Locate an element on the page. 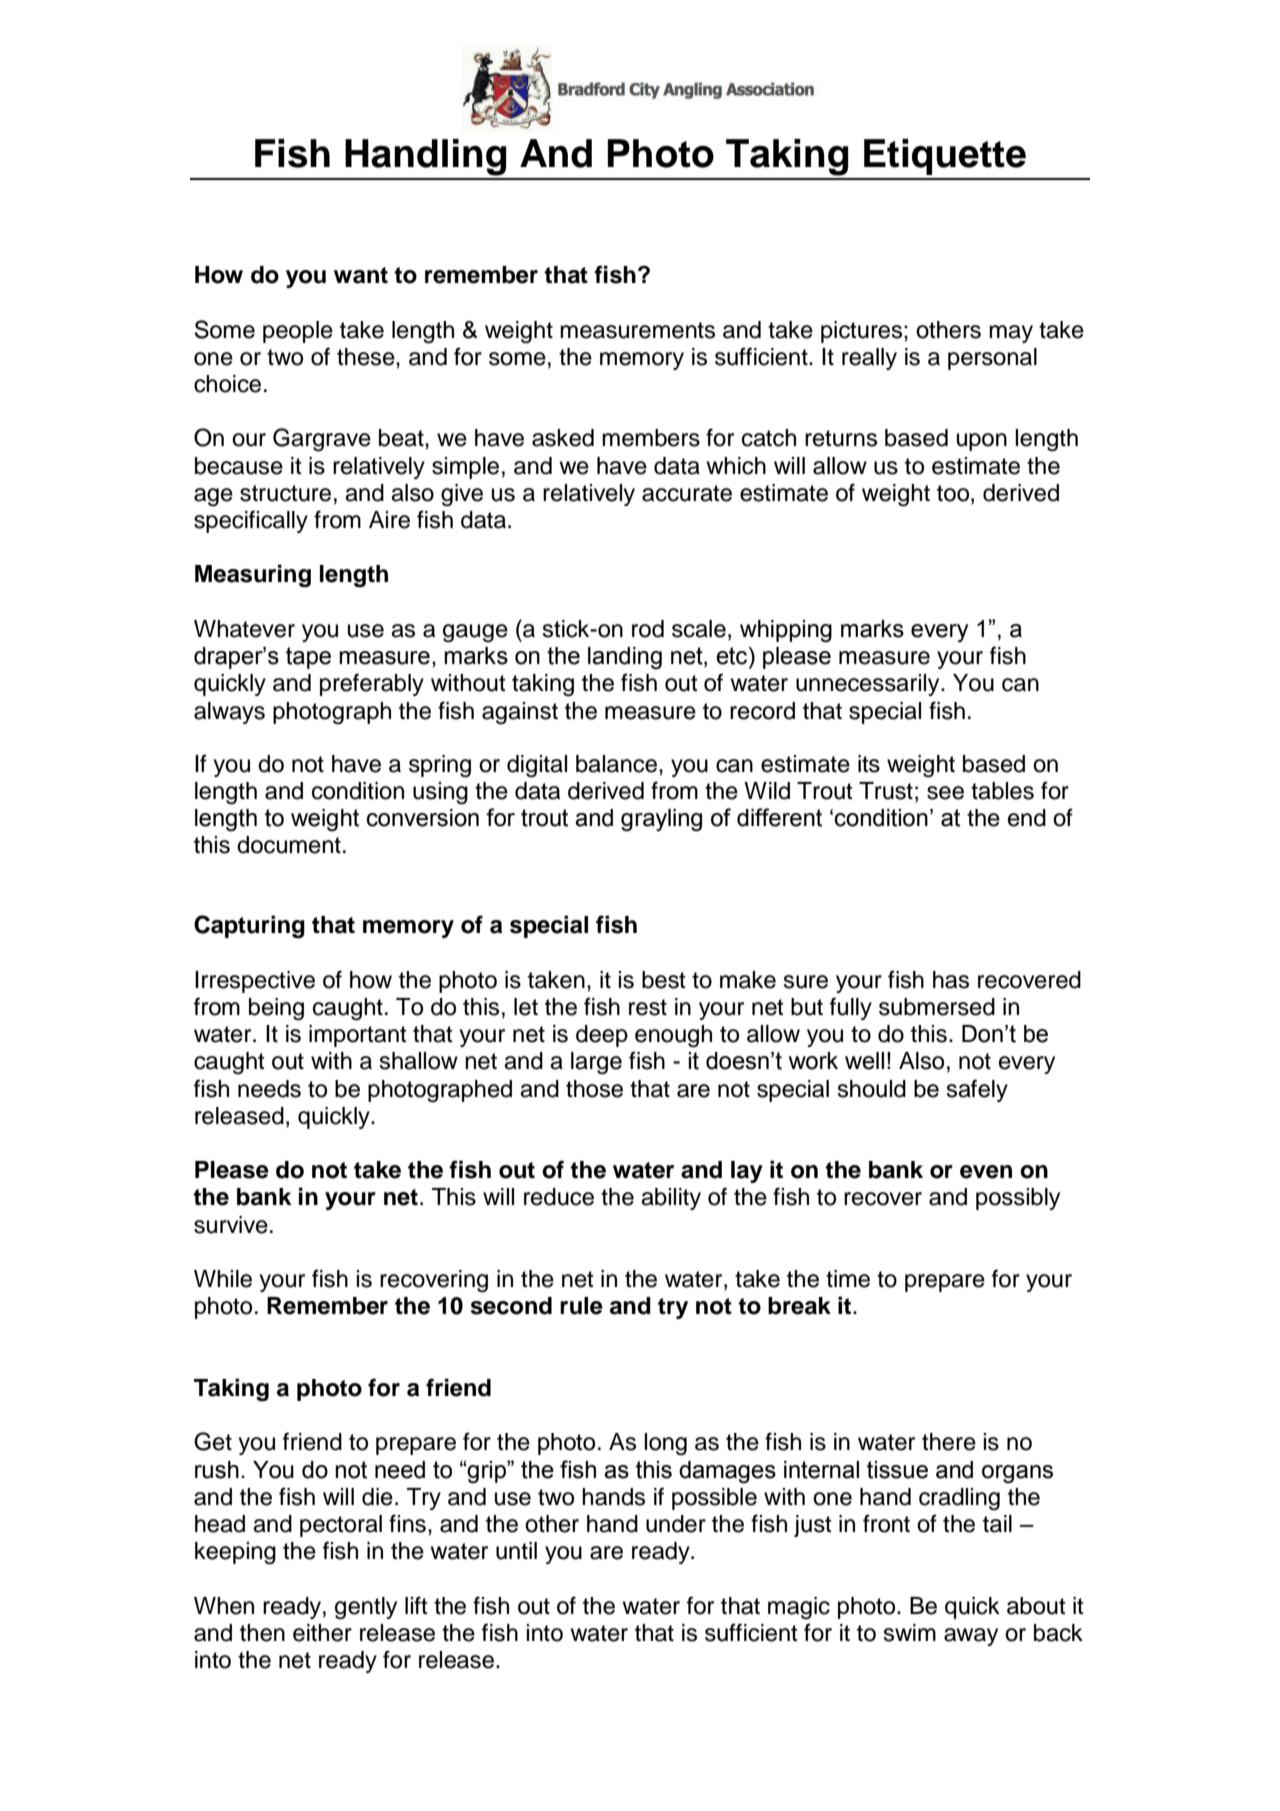 The height and width of the document is (1811, 1280). under is located at coordinates (676, 1524).
